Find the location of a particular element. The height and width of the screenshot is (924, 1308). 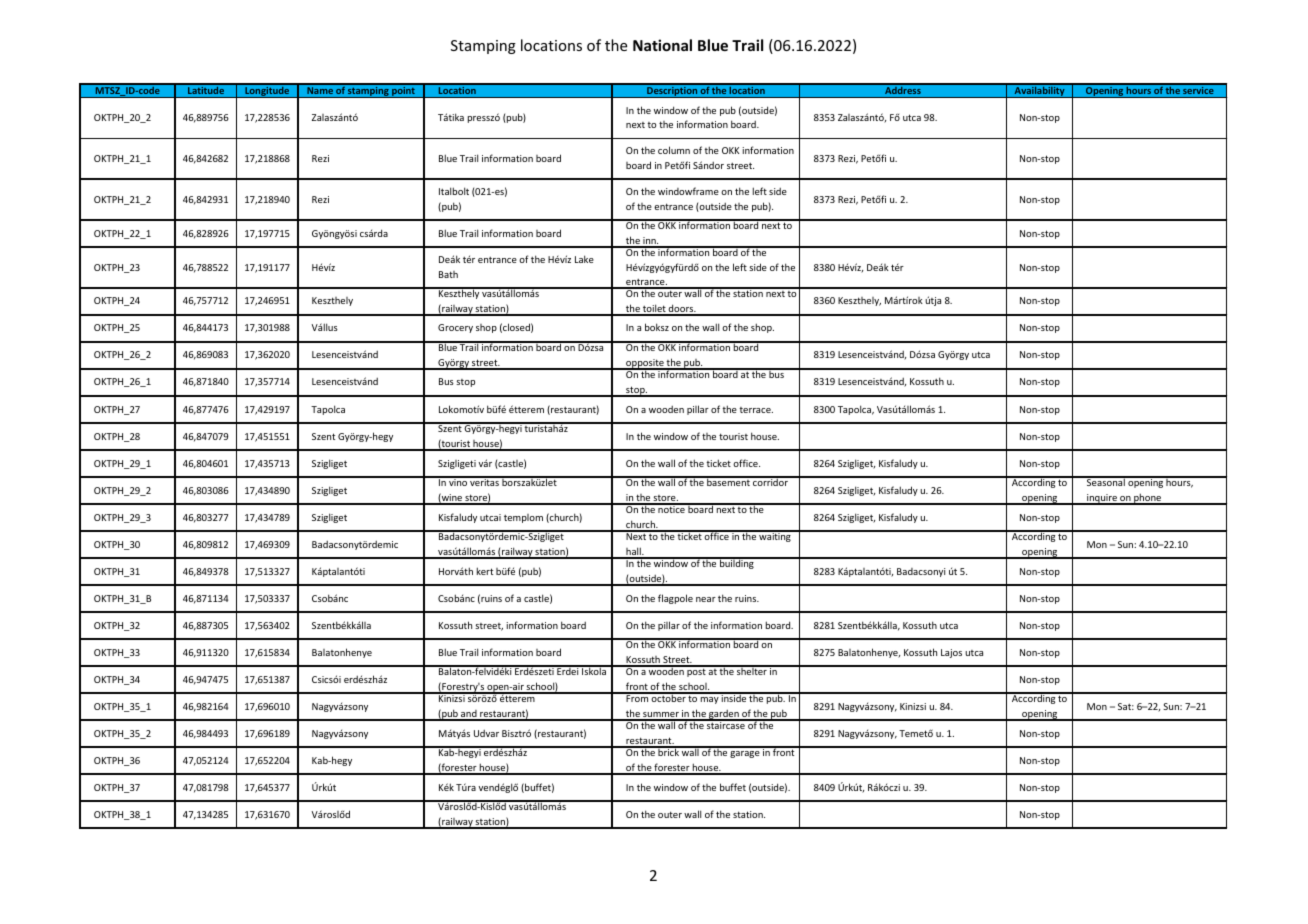

column is located at coordinates (674, 150).
